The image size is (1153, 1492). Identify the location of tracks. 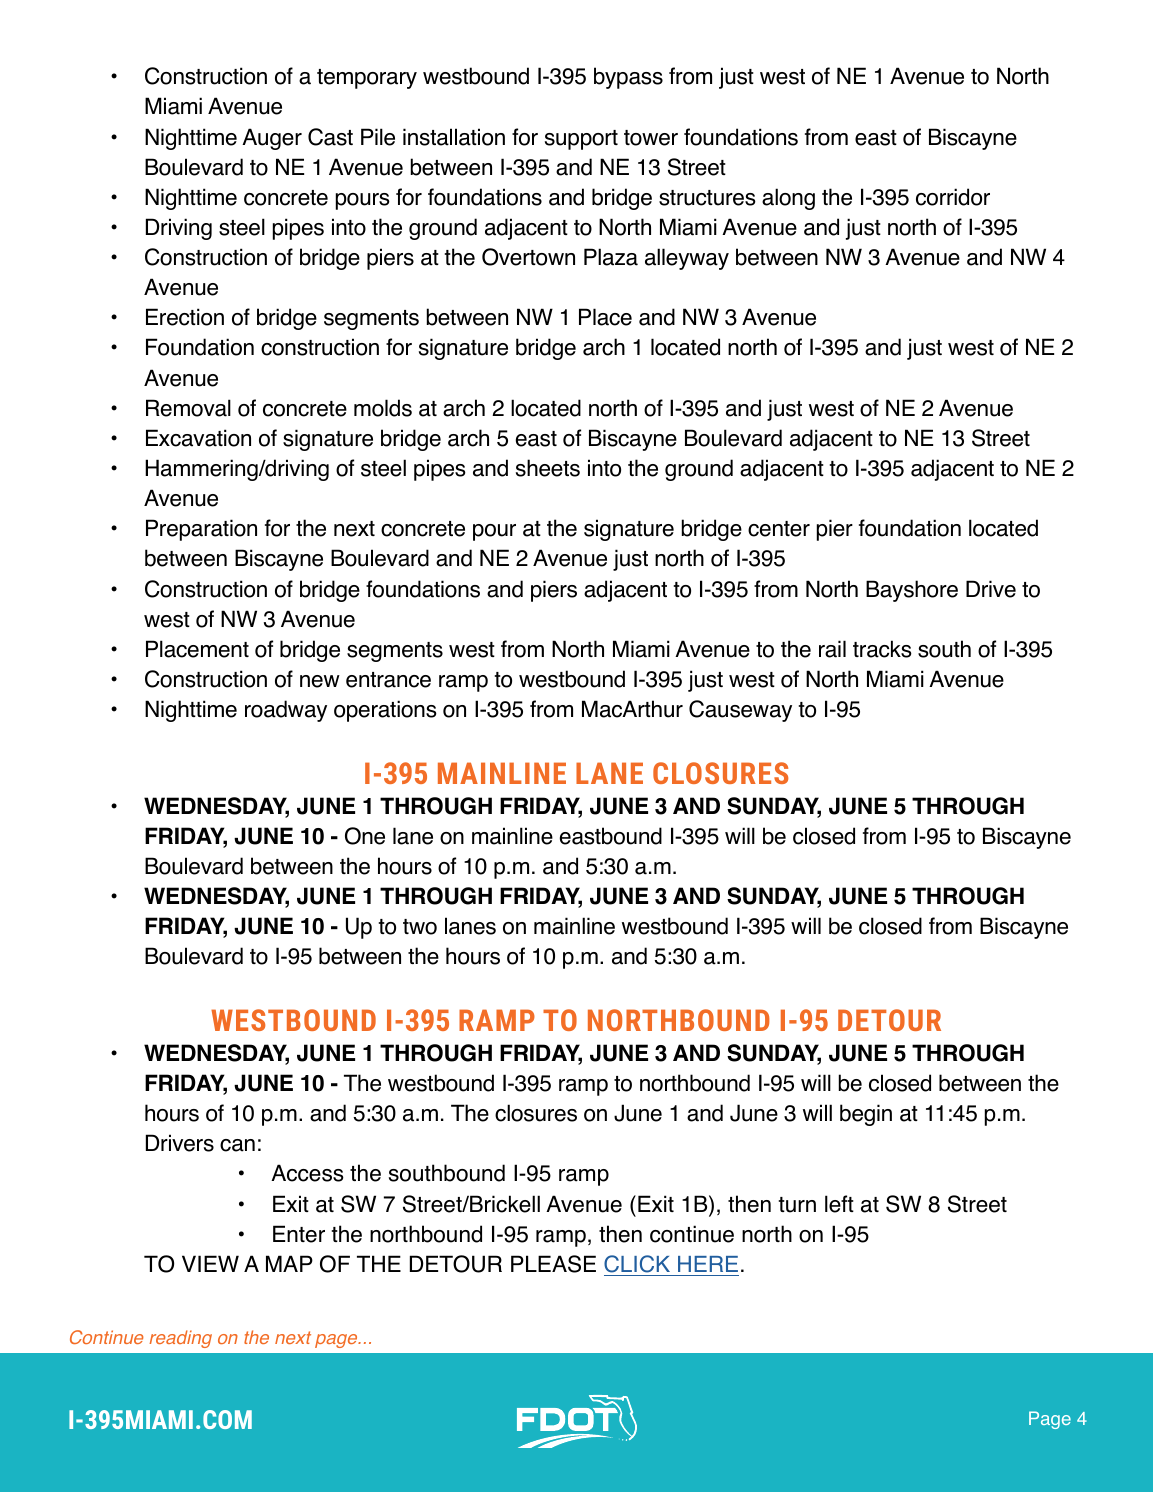
(882, 649).
